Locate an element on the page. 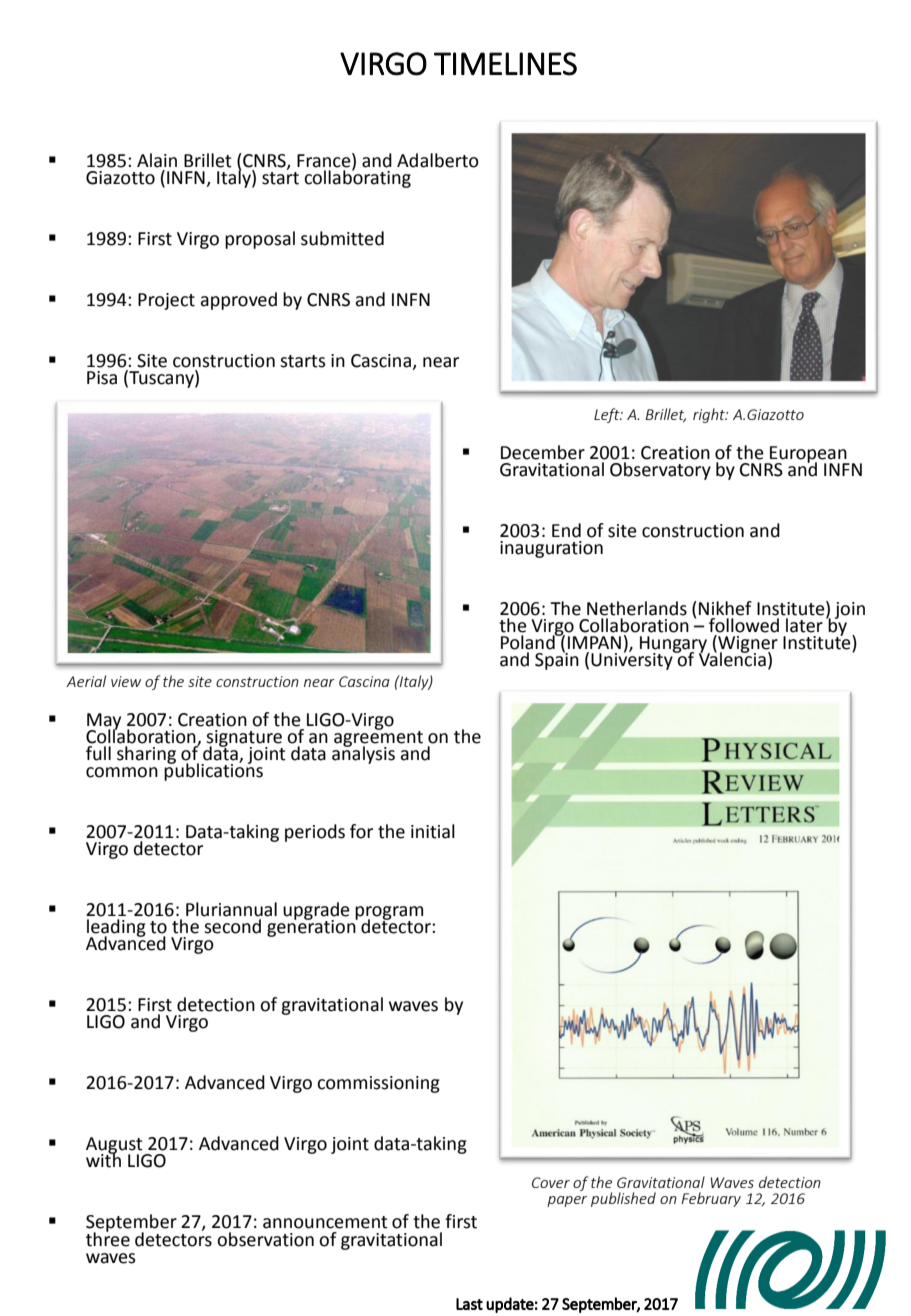  view is located at coordinates (126, 681).
